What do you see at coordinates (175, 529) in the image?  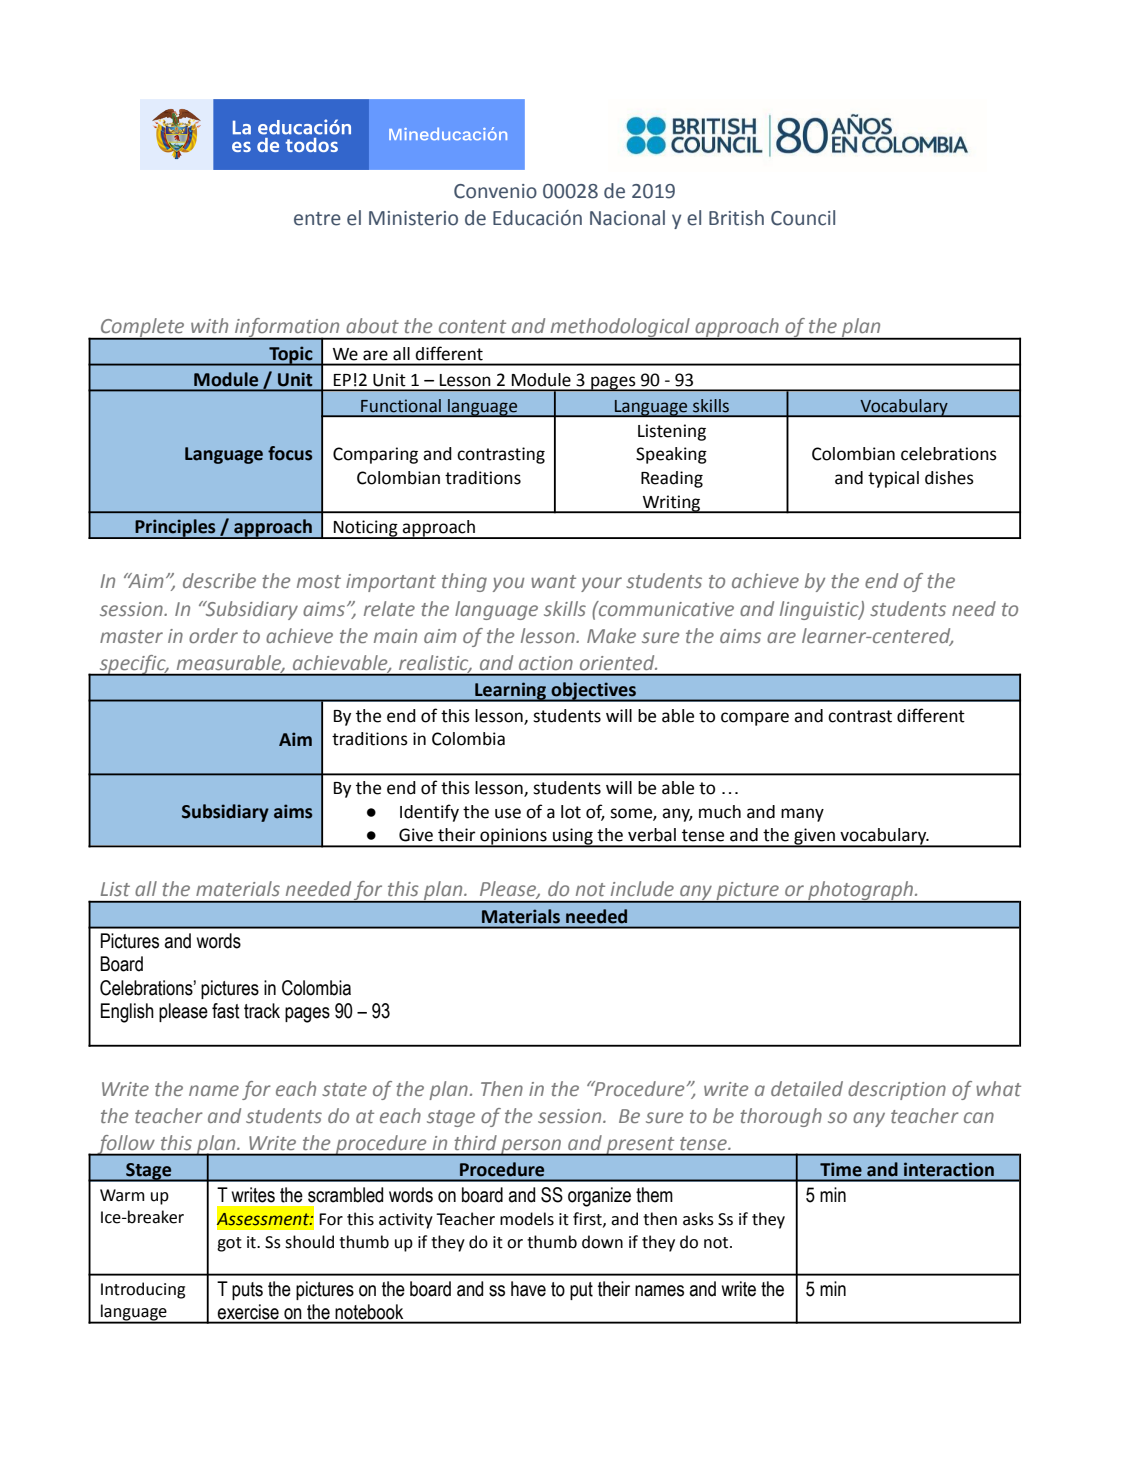 I see `Principles` at bounding box center [175, 529].
